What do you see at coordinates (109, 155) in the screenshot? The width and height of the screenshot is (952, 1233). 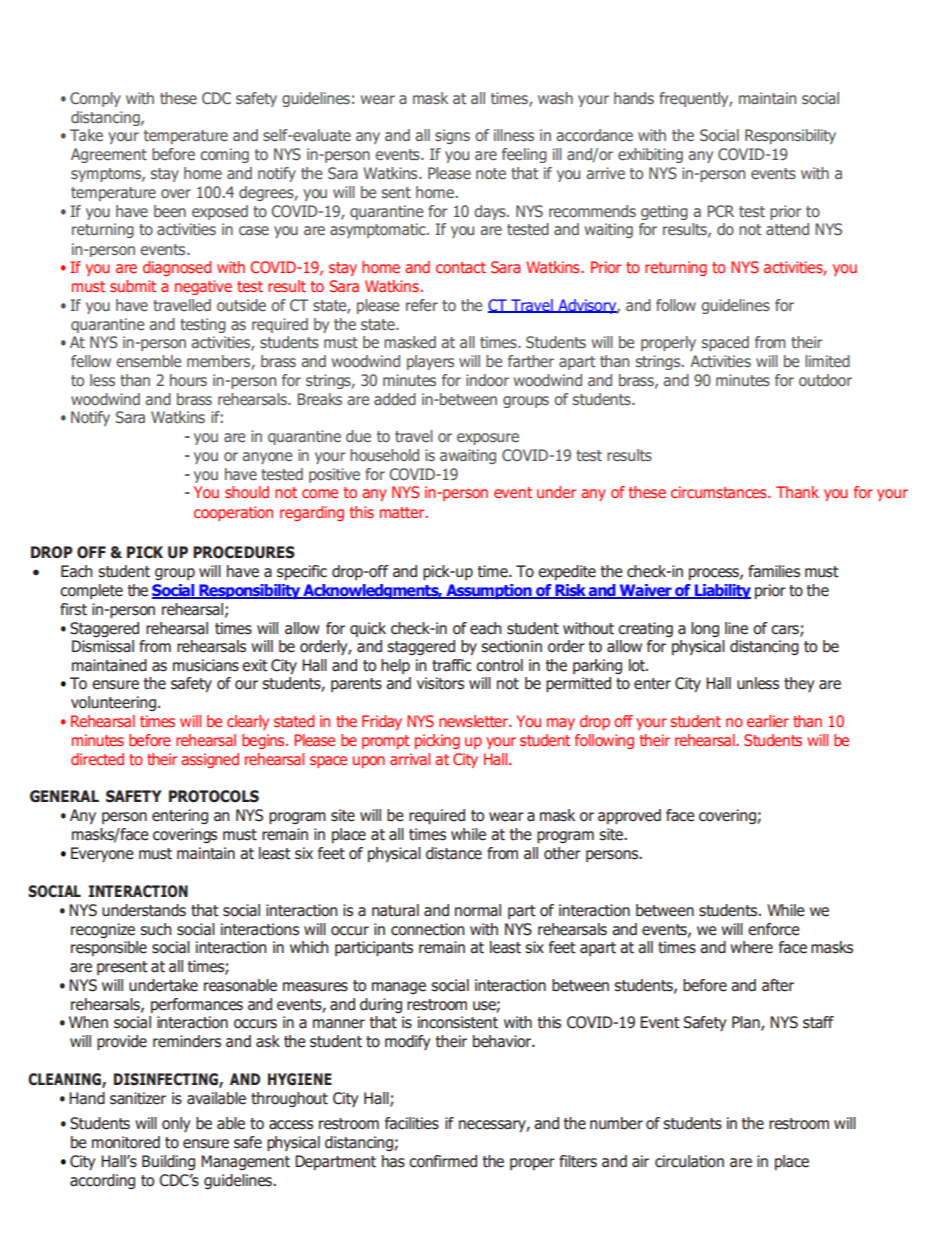 I see `Agreement` at bounding box center [109, 155].
